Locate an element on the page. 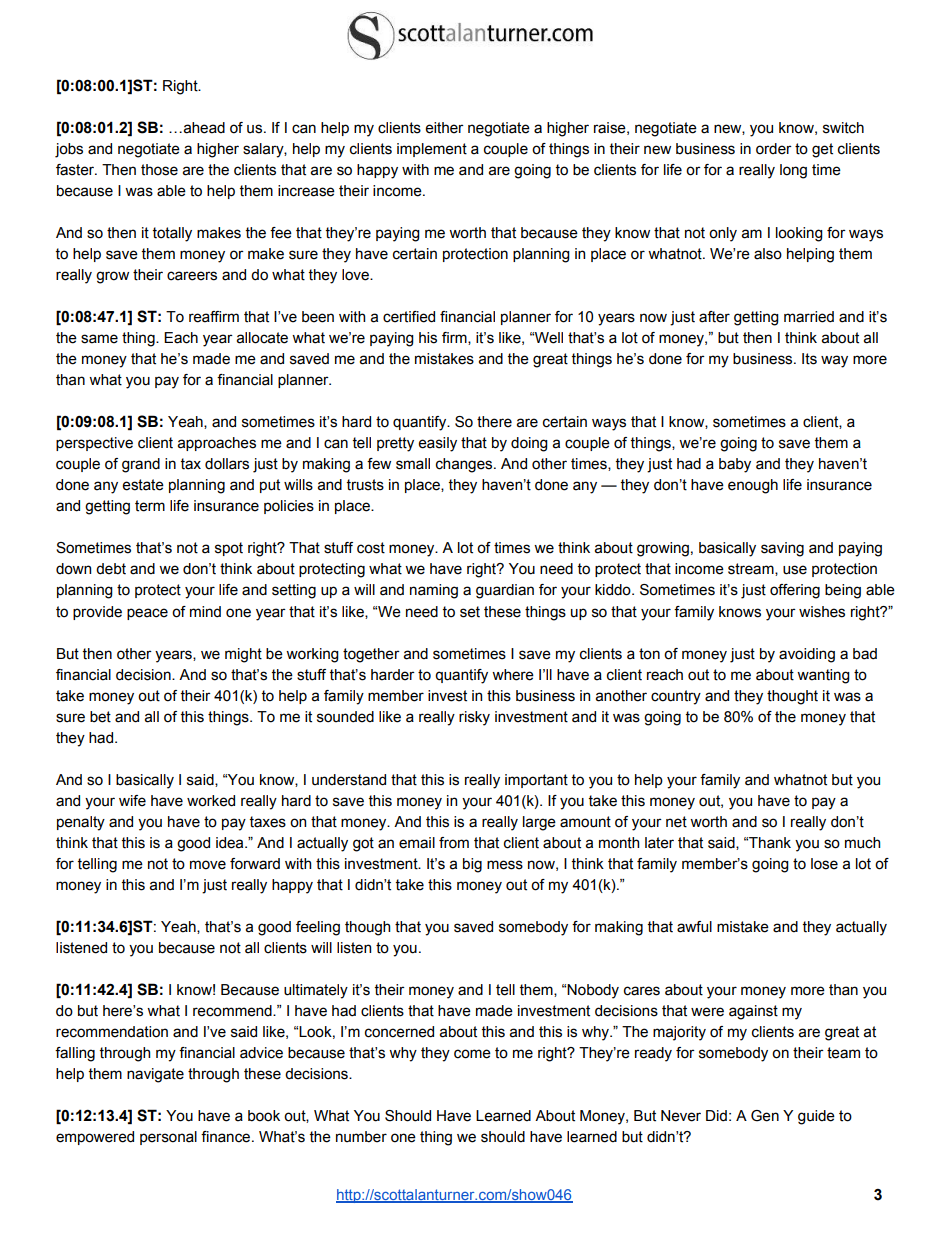 This image has height=1233, width=952. implement is located at coordinates (432, 150).
